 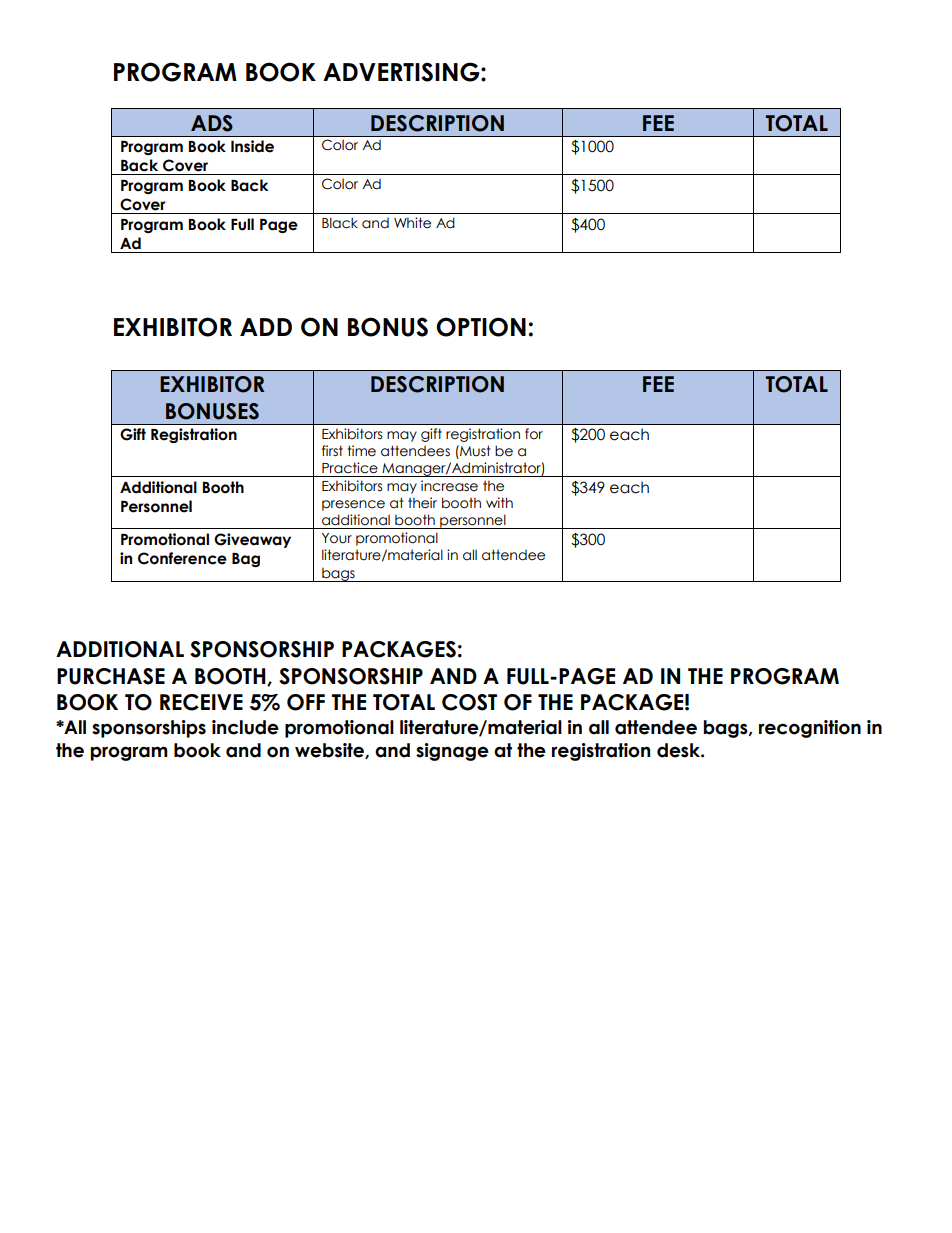 I want to click on Black, so click(x=340, y=223).
